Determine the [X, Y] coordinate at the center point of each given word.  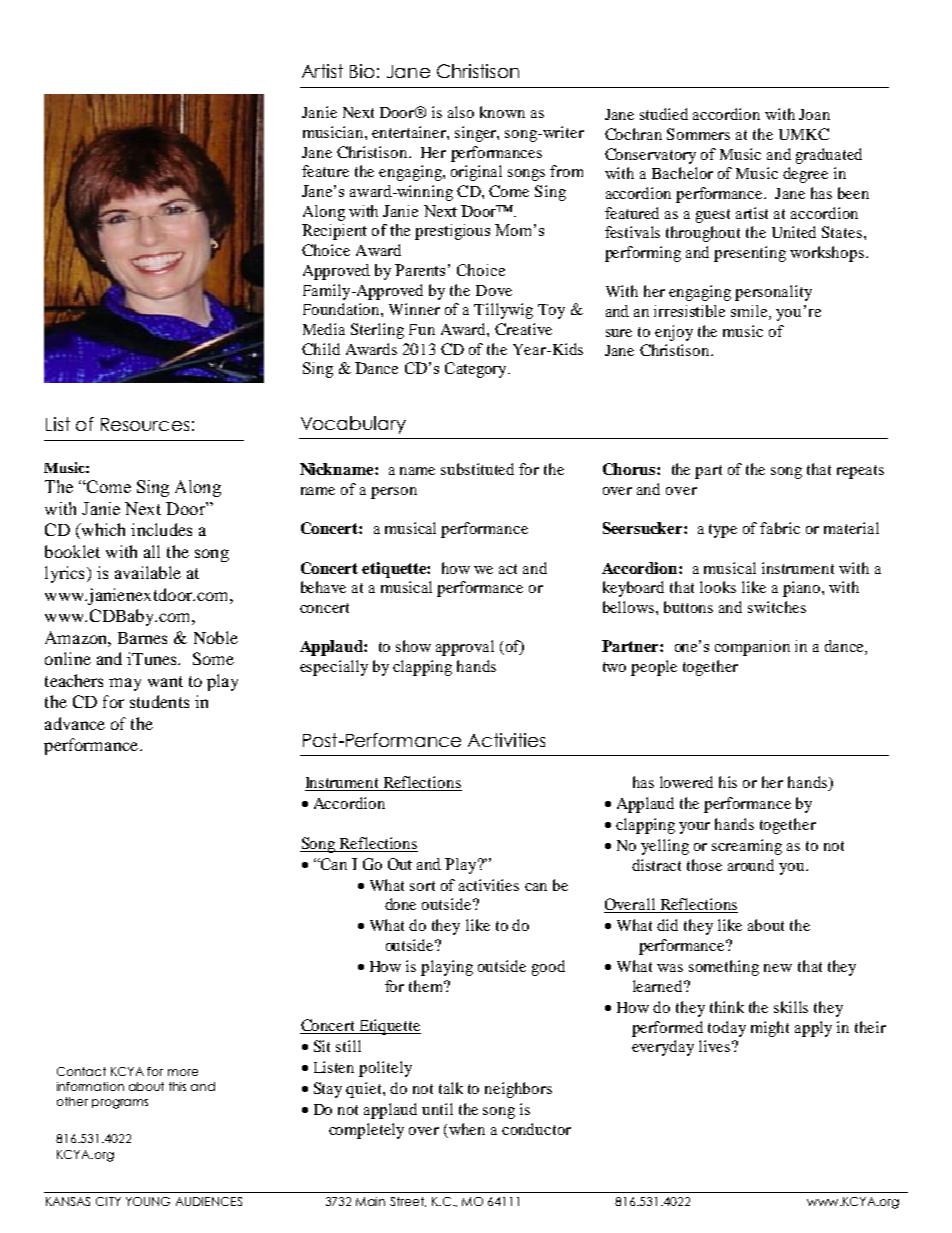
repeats [860, 472]
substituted [477, 469]
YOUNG [148, 1201]
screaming [747, 847]
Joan [814, 114]
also [461, 112]
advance [75, 723]
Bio [362, 71]
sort [422, 886]
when [466, 1130]
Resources [145, 424]
